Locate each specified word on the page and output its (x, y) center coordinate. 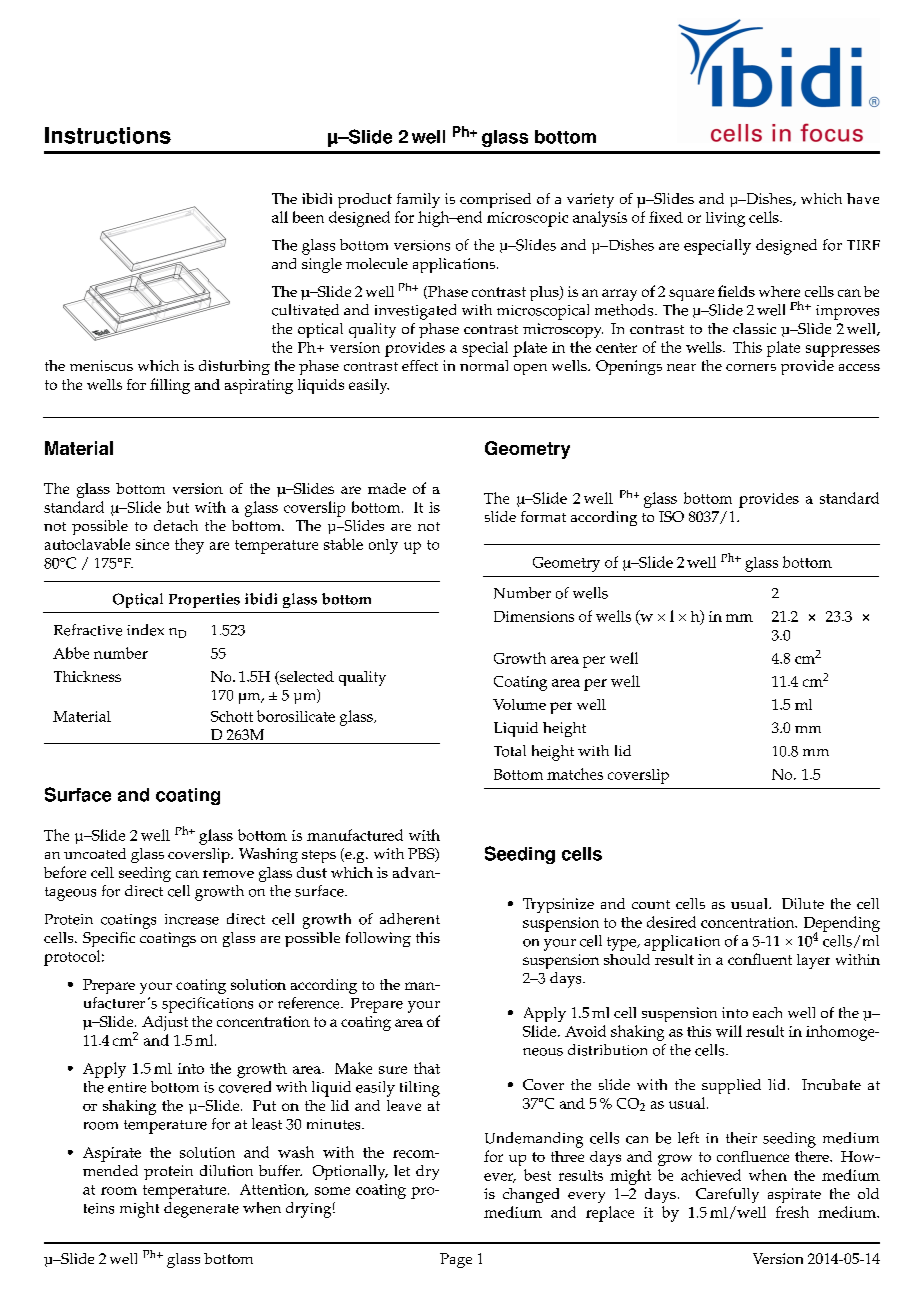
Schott (232, 716)
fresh (792, 1212)
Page (456, 1260)
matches (575, 774)
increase (192, 919)
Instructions (108, 135)
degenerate (201, 1210)
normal (484, 365)
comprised (495, 200)
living (725, 219)
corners (751, 367)
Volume (519, 704)
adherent (410, 919)
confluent (760, 959)
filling (170, 386)
